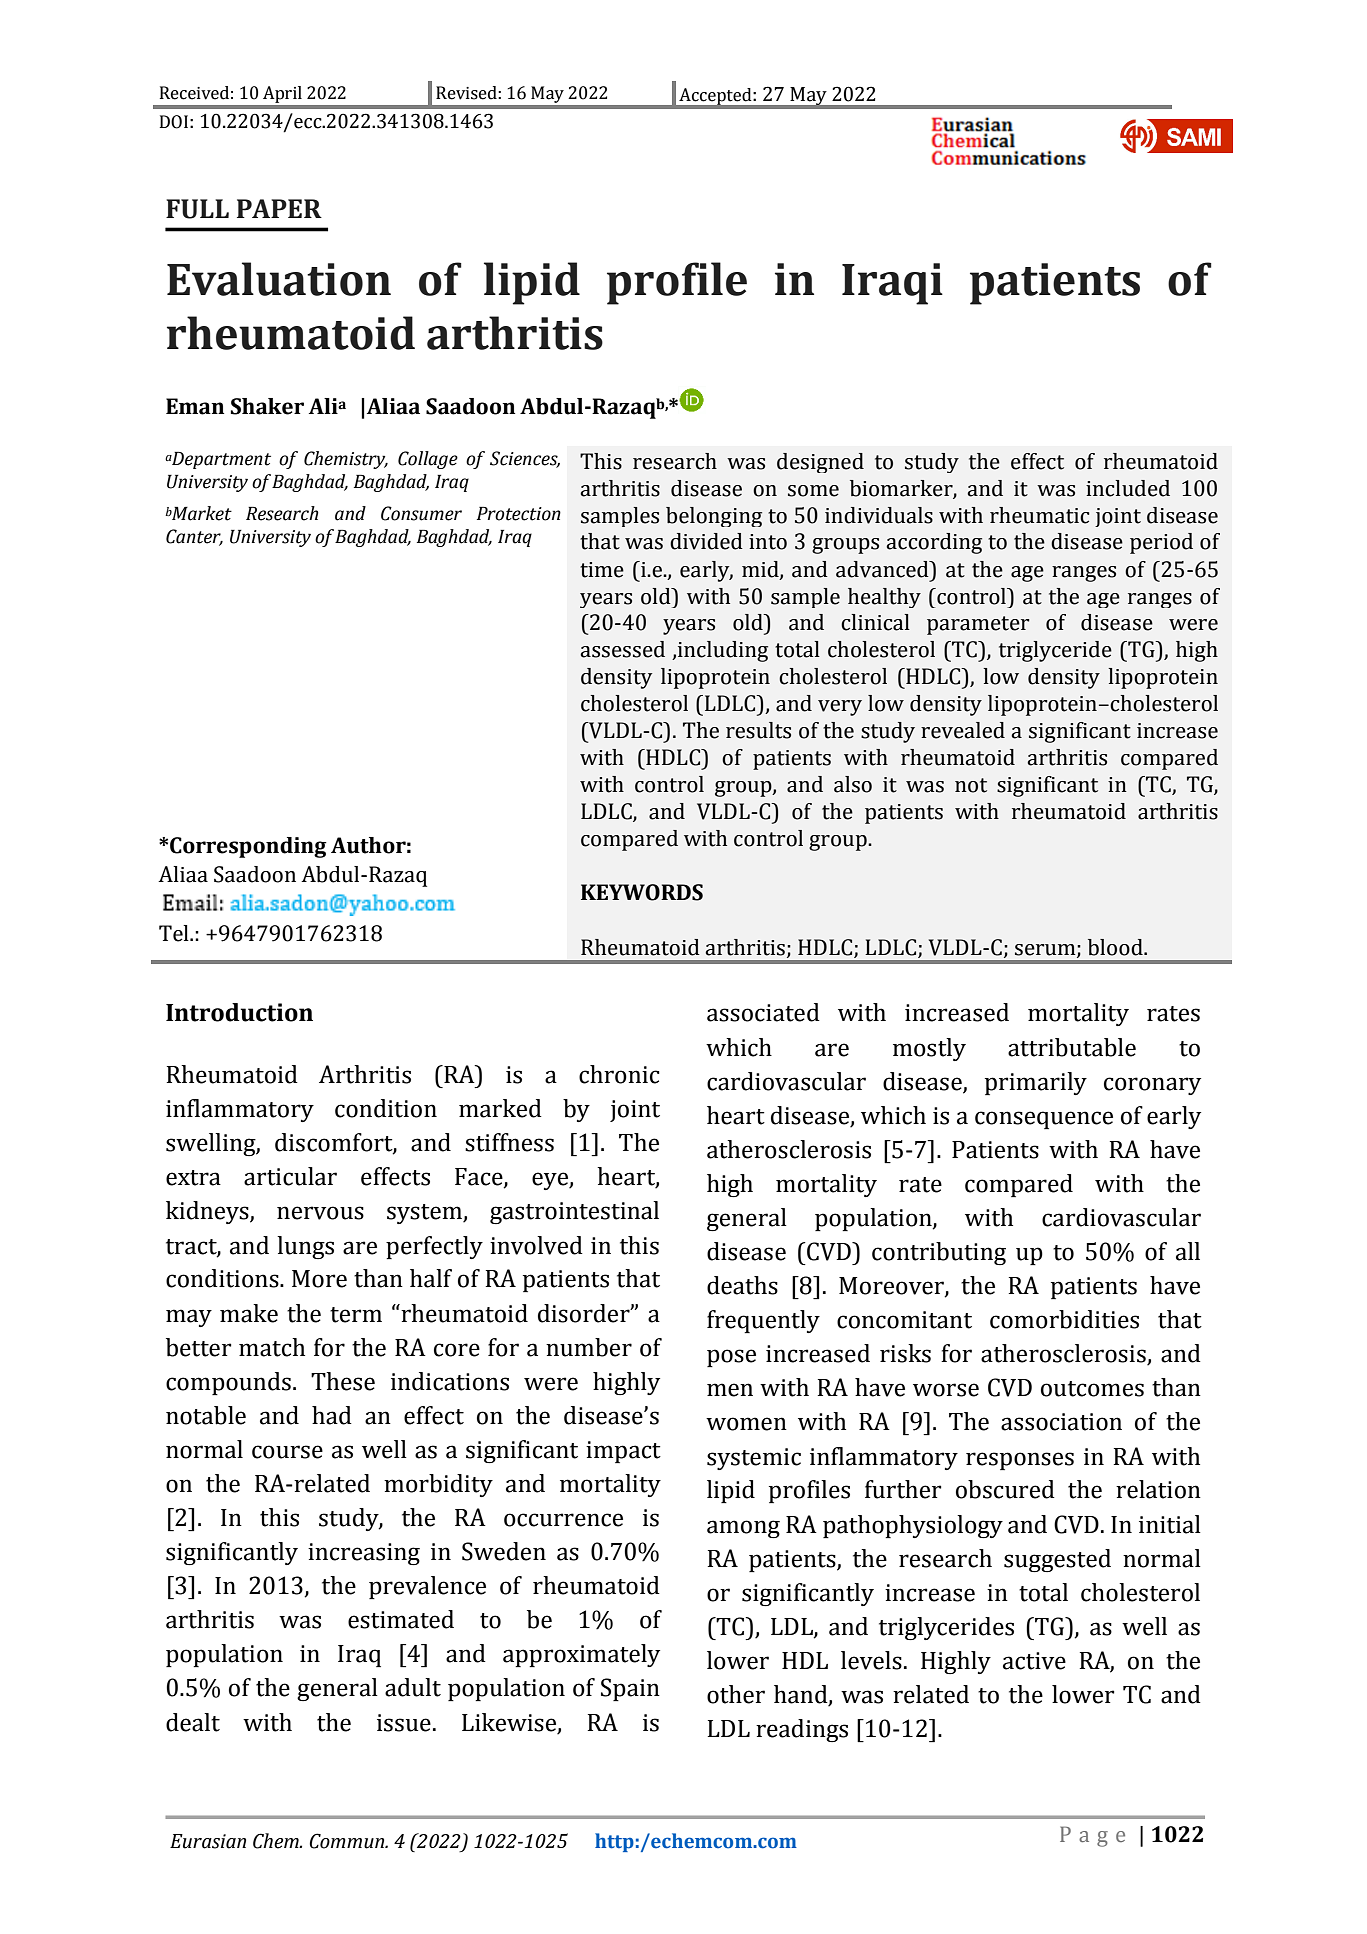  Describe the element at coordinates (1128, 488) in the image. I see `included` at that location.
